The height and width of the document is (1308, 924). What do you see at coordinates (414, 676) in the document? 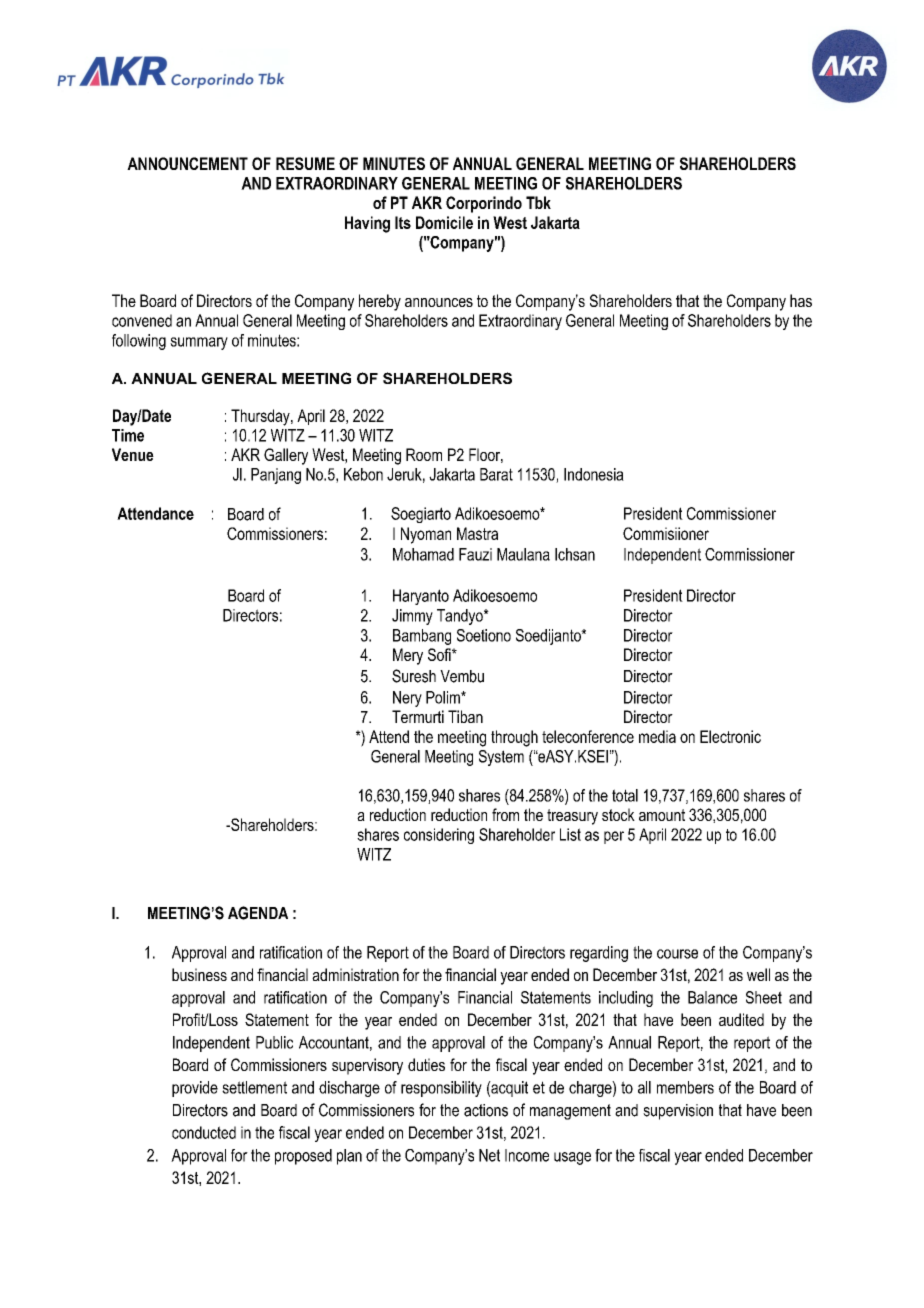
I see `Suresh` at bounding box center [414, 676].
